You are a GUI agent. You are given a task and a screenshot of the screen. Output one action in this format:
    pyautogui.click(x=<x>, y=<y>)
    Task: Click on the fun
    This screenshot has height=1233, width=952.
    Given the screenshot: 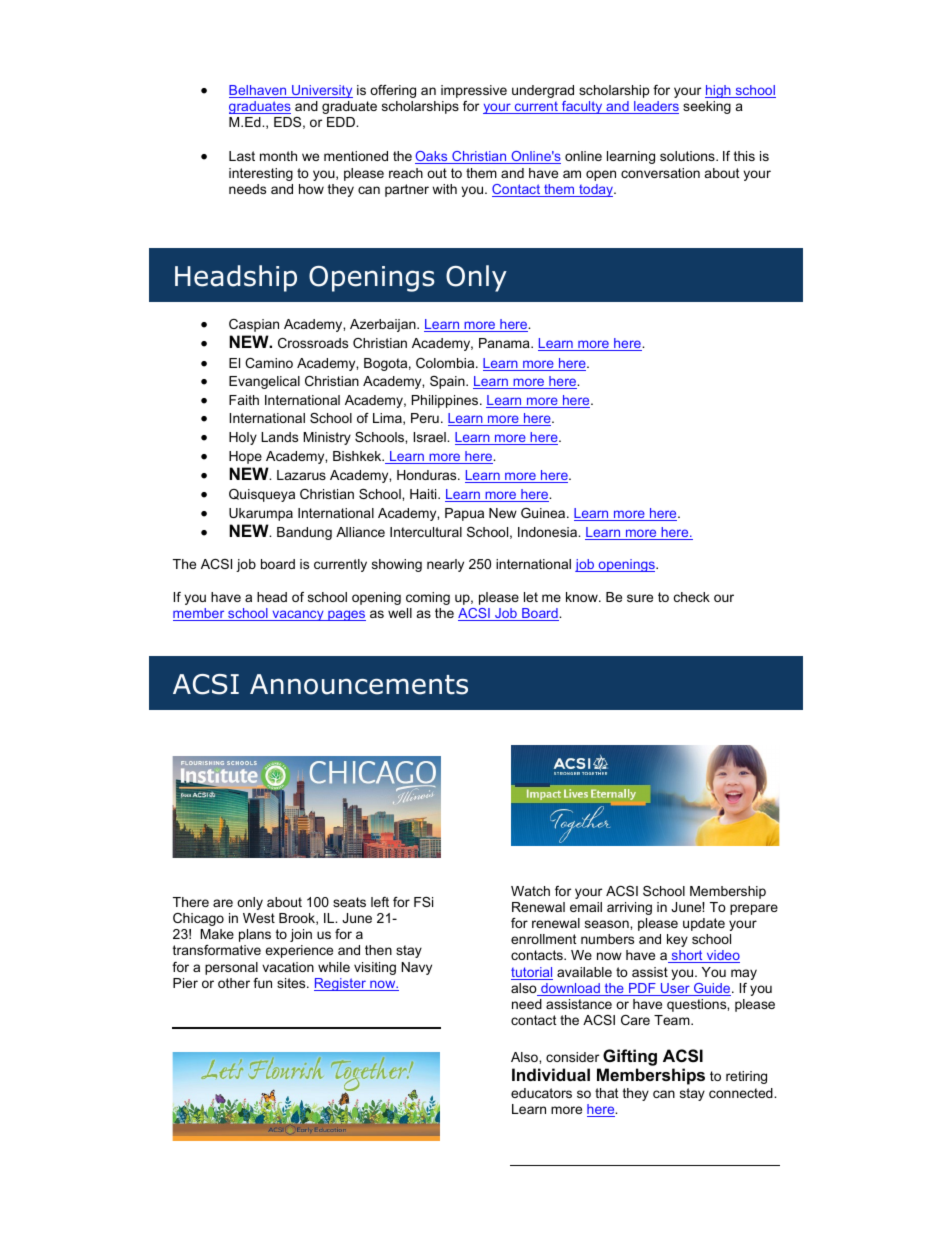 What is the action you would take?
    pyautogui.click(x=262, y=983)
